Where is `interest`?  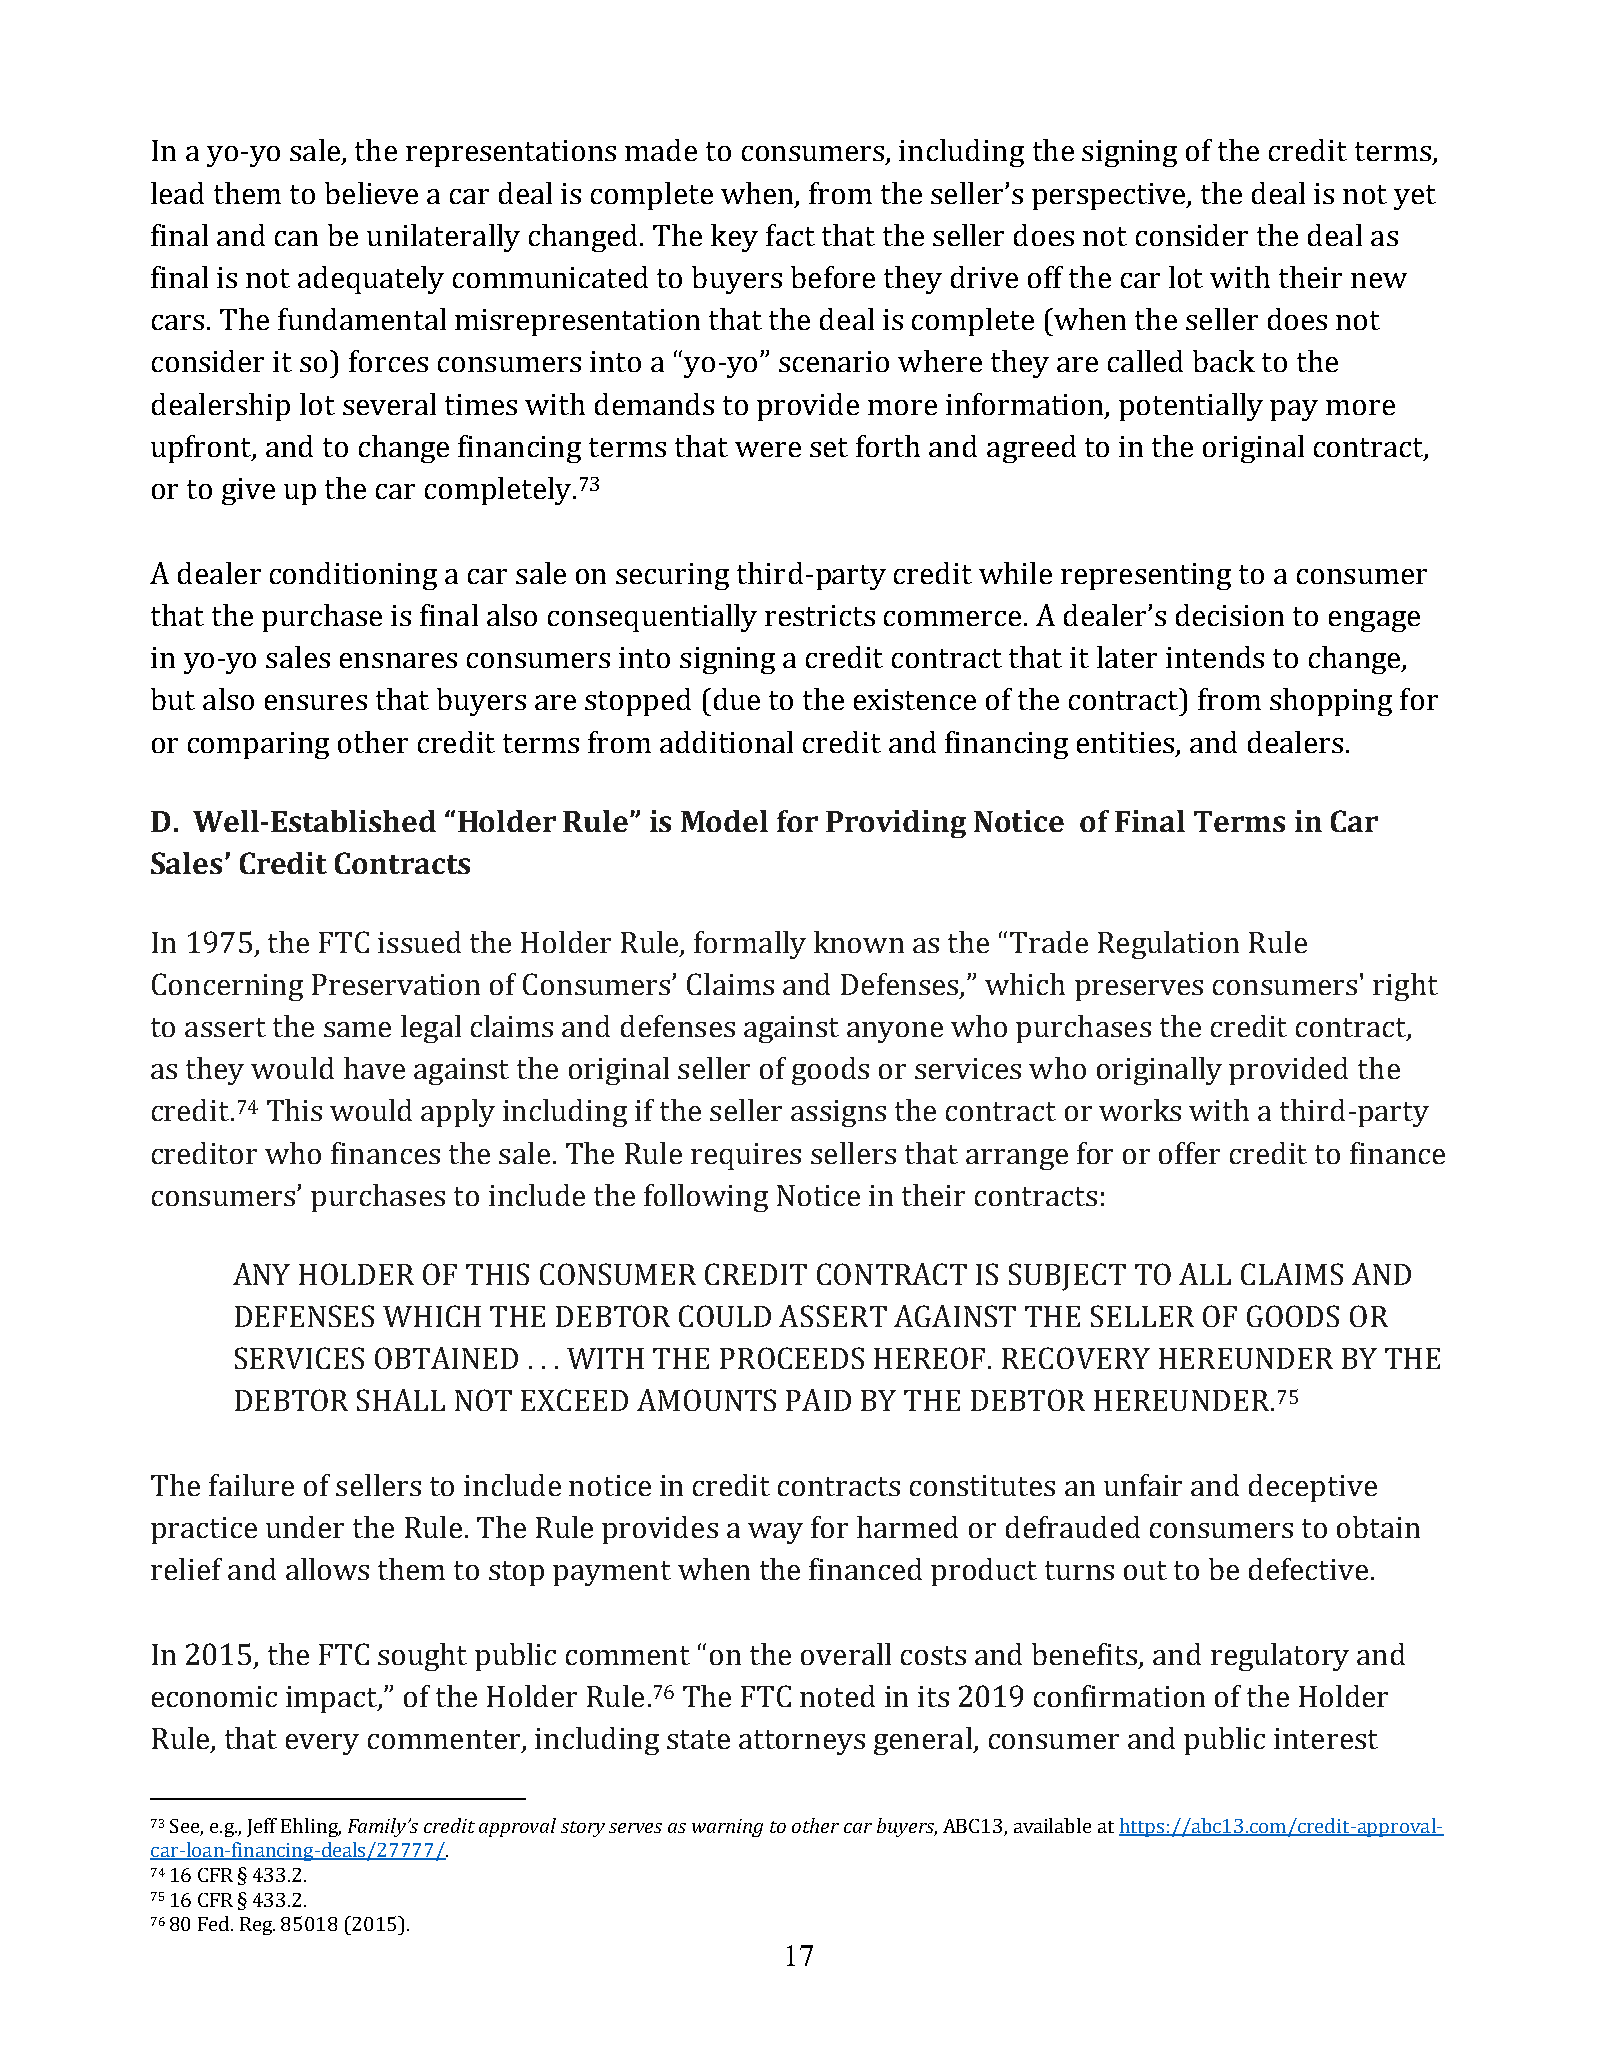
interest is located at coordinates (1326, 1738).
